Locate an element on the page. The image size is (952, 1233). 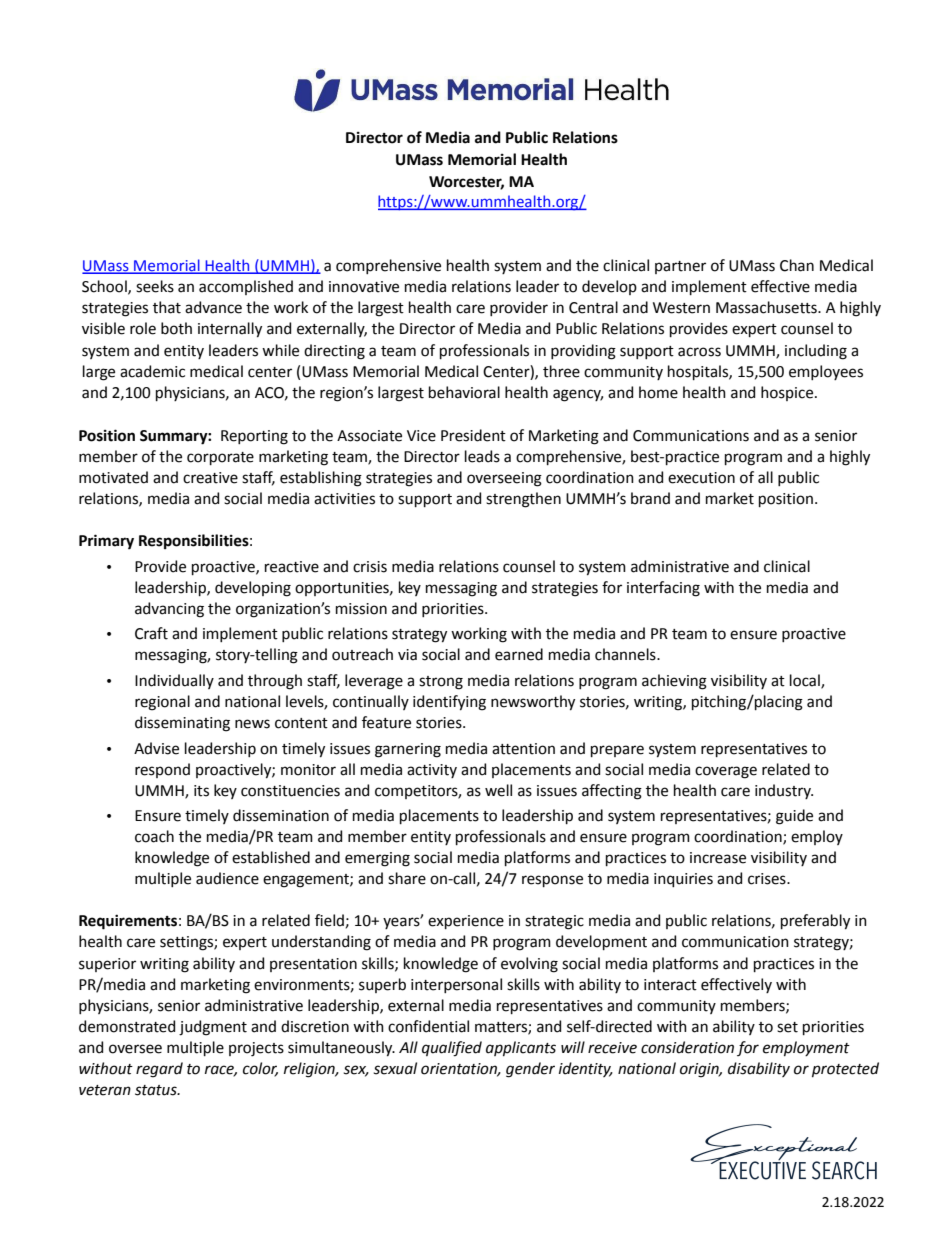
strong is located at coordinates (441, 683).
